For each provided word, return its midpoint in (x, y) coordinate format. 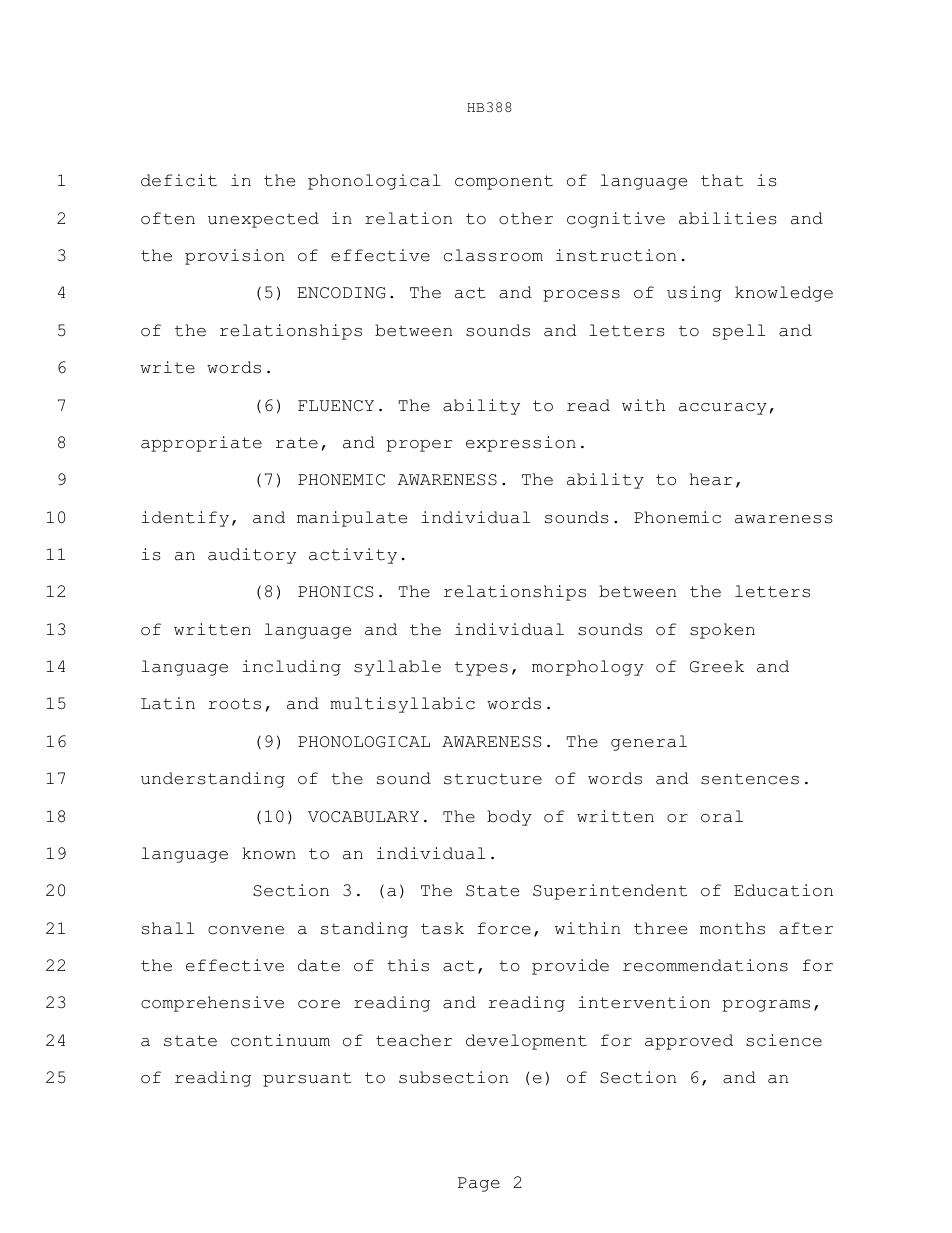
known (269, 853)
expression (521, 444)
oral (722, 816)
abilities (728, 218)
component (504, 182)
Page (479, 1184)
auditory (252, 556)
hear (711, 479)
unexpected (263, 220)
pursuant (307, 1079)
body (509, 818)
